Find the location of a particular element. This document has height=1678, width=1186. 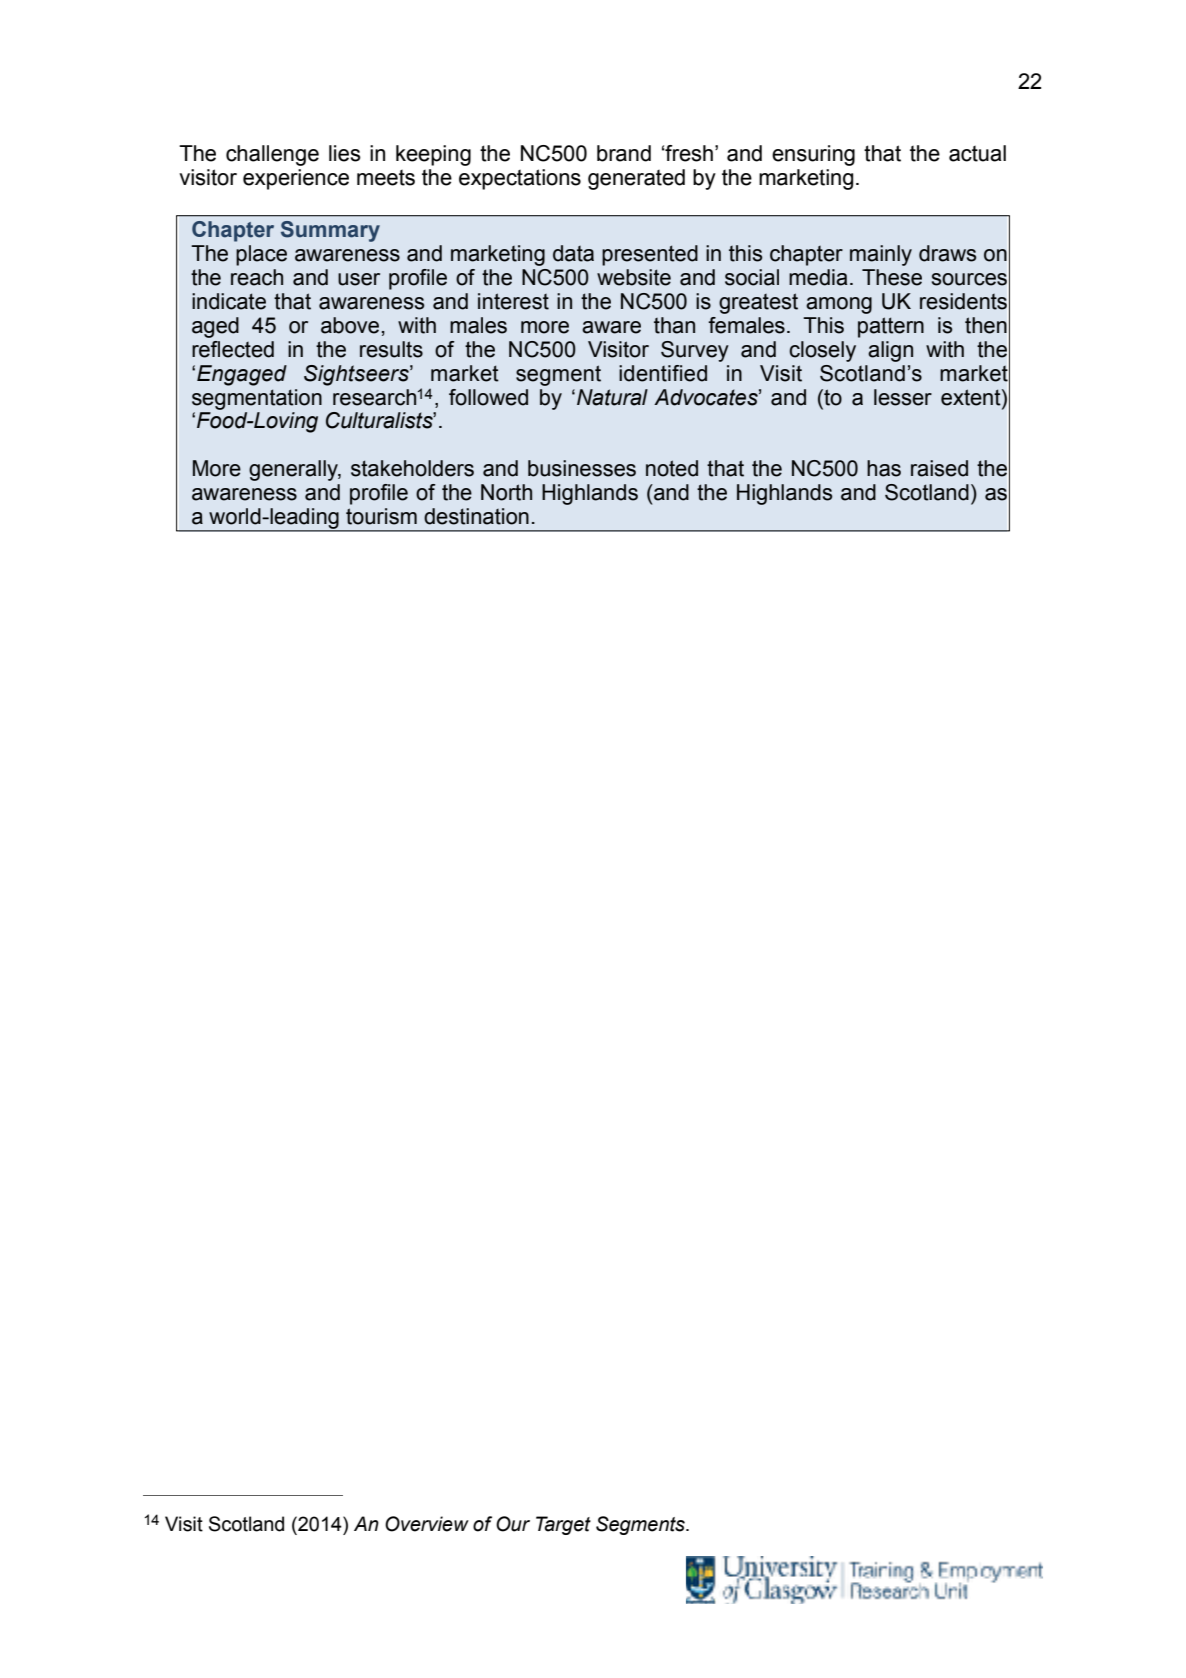

experience is located at coordinates (296, 179).
